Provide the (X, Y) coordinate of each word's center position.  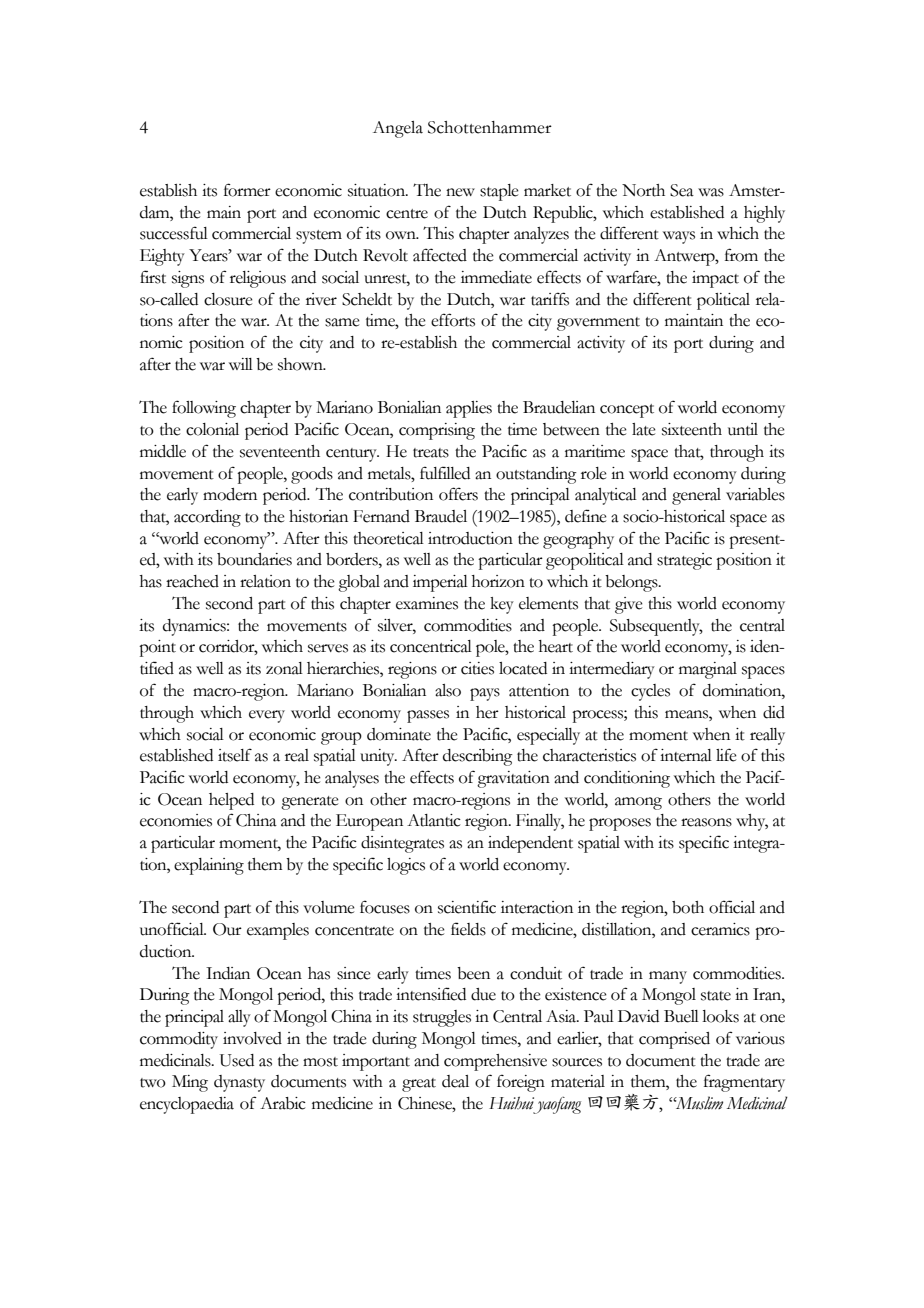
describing (478, 757)
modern (230, 494)
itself (235, 755)
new (460, 192)
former (247, 190)
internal (686, 755)
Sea (682, 190)
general (696, 496)
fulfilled (445, 473)
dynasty (239, 1083)
